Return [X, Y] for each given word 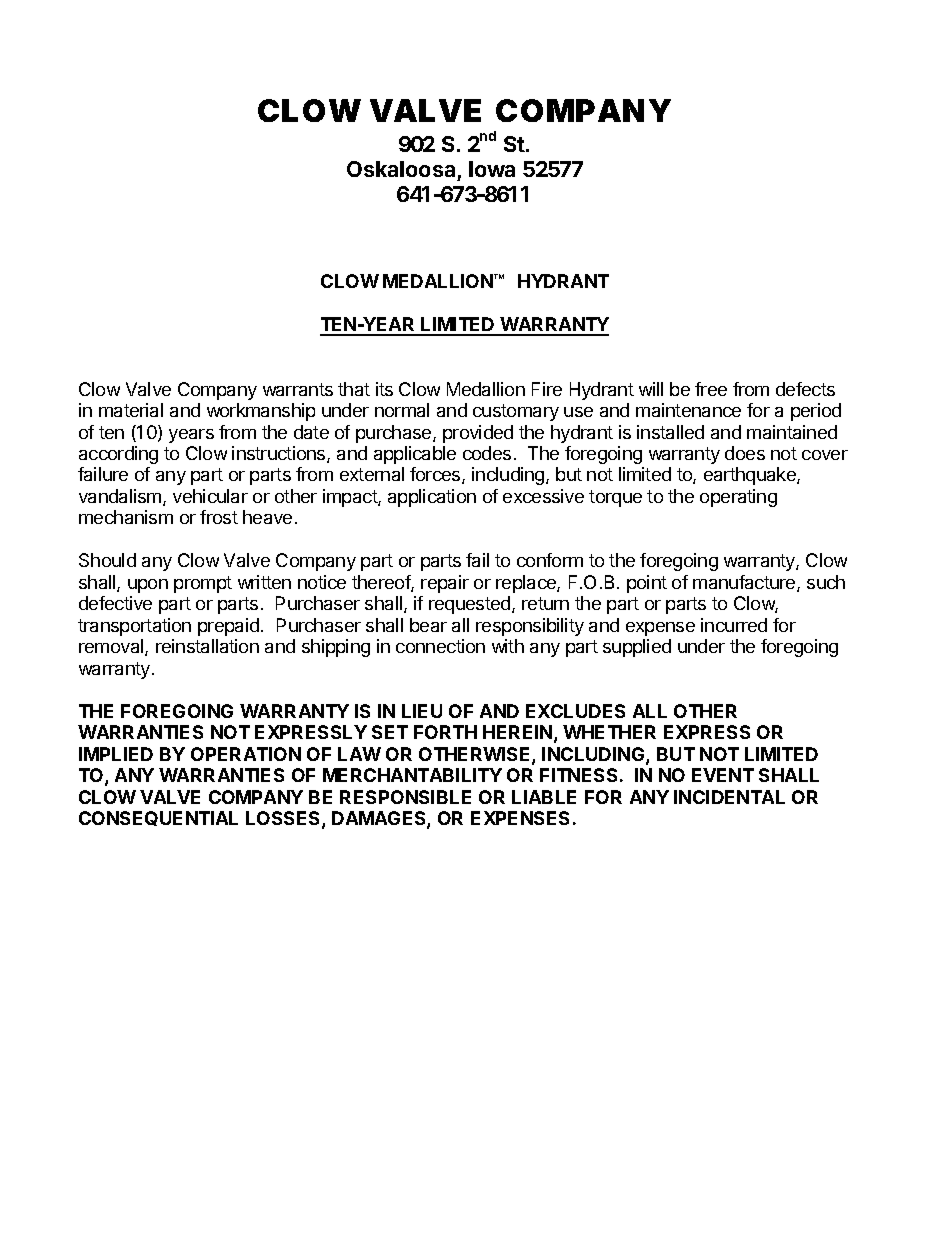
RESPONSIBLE [405, 797]
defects [805, 389]
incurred [734, 625]
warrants [298, 389]
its [384, 389]
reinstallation [207, 646]
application [432, 498]
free [711, 389]
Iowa [492, 169]
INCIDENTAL [729, 797]
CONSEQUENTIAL [158, 818]
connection [440, 646]
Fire [547, 389]
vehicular [210, 496]
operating [738, 498]
